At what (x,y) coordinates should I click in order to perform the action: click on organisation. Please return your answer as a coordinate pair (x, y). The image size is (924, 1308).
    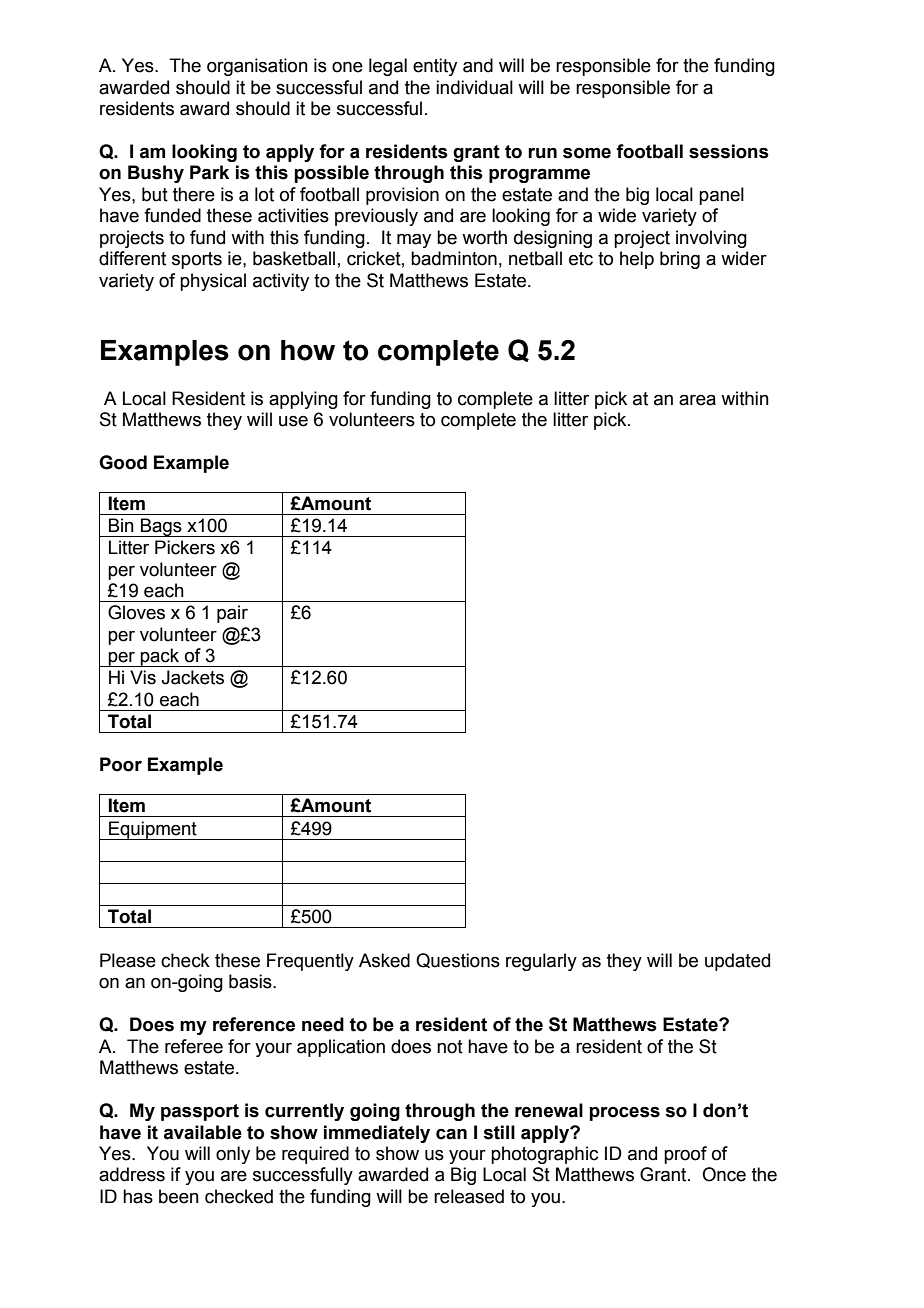
    Looking at the image, I should click on (257, 67).
